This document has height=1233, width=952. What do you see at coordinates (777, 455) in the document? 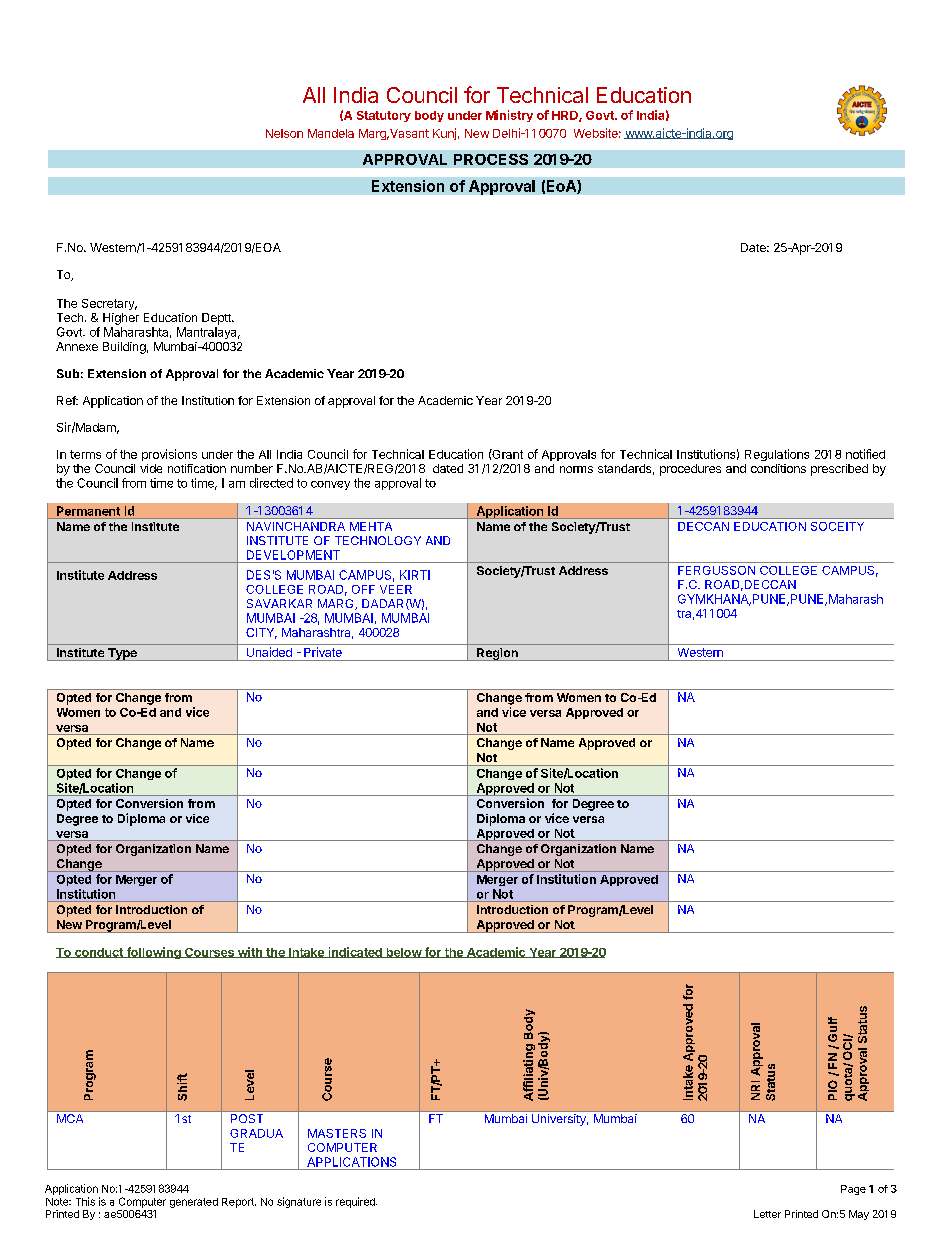
I see `Regulations` at bounding box center [777, 455].
